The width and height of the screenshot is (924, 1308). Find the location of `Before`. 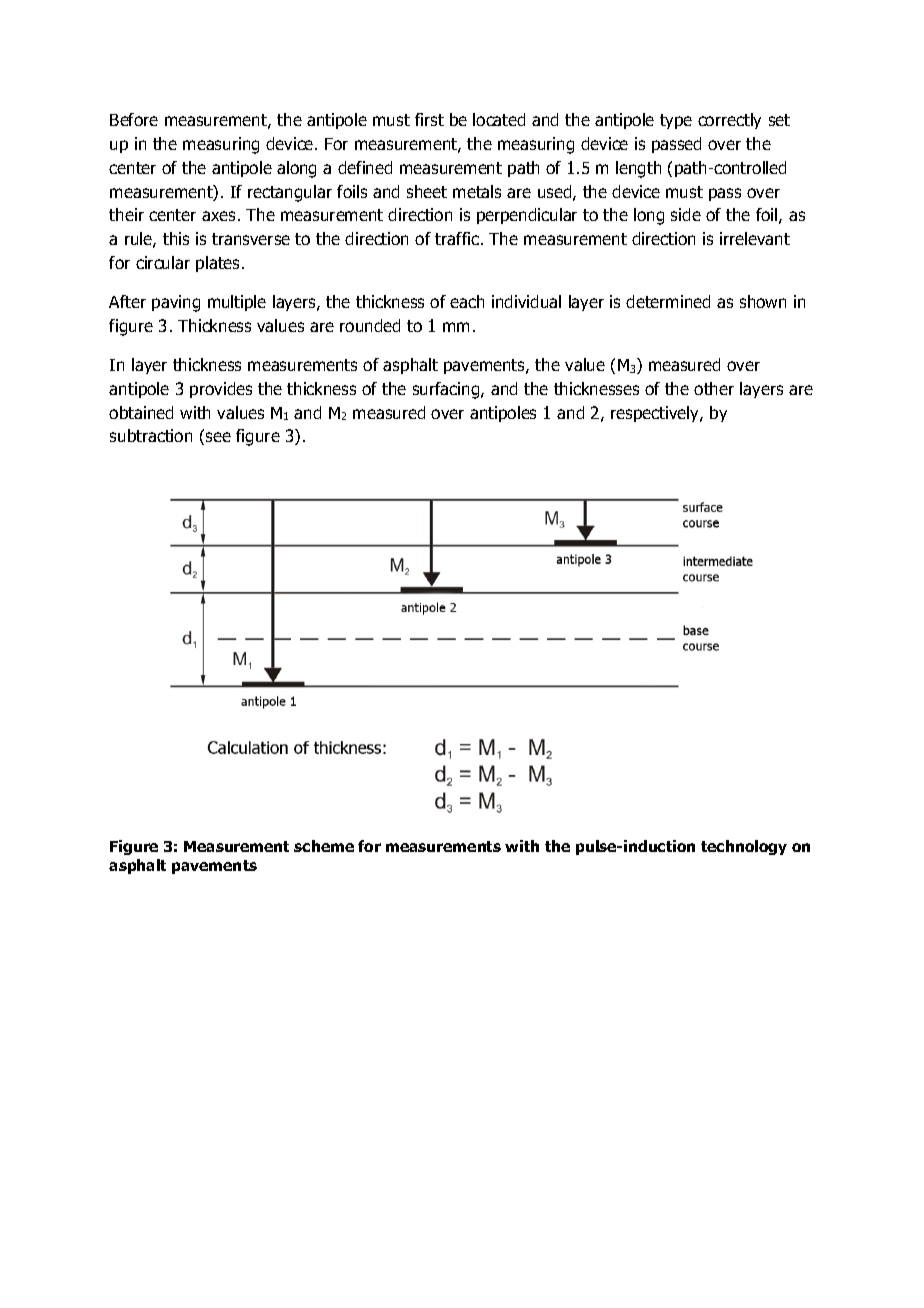

Before is located at coordinates (134, 119).
